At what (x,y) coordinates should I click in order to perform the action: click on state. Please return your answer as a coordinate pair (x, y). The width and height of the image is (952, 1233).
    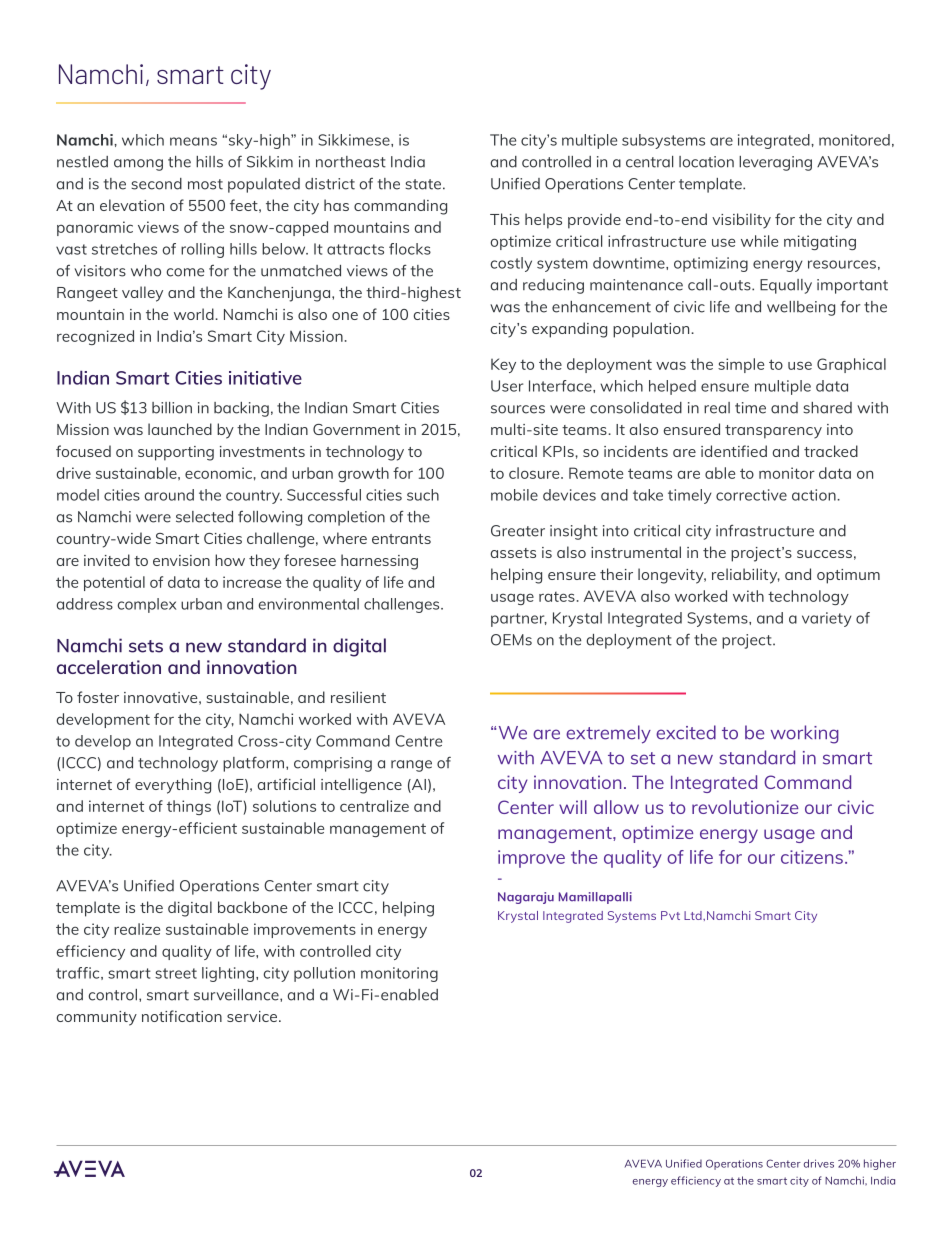
    Looking at the image, I should click on (423, 184).
